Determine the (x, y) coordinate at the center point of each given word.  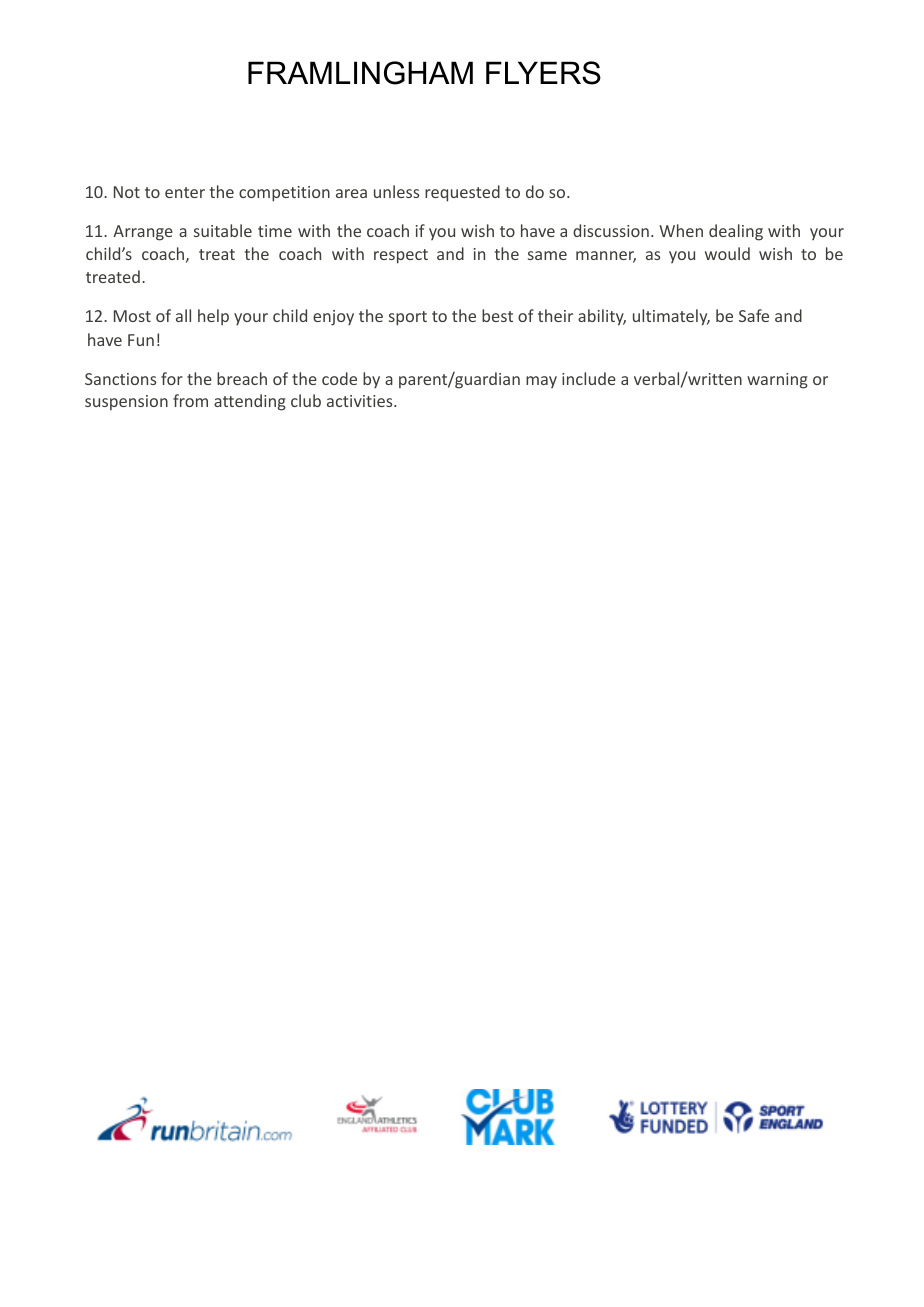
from (190, 400)
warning (777, 381)
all (183, 315)
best (497, 315)
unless (396, 191)
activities (361, 401)
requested (462, 193)
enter (185, 192)
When (681, 230)
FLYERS (543, 73)
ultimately (671, 317)
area (351, 193)
